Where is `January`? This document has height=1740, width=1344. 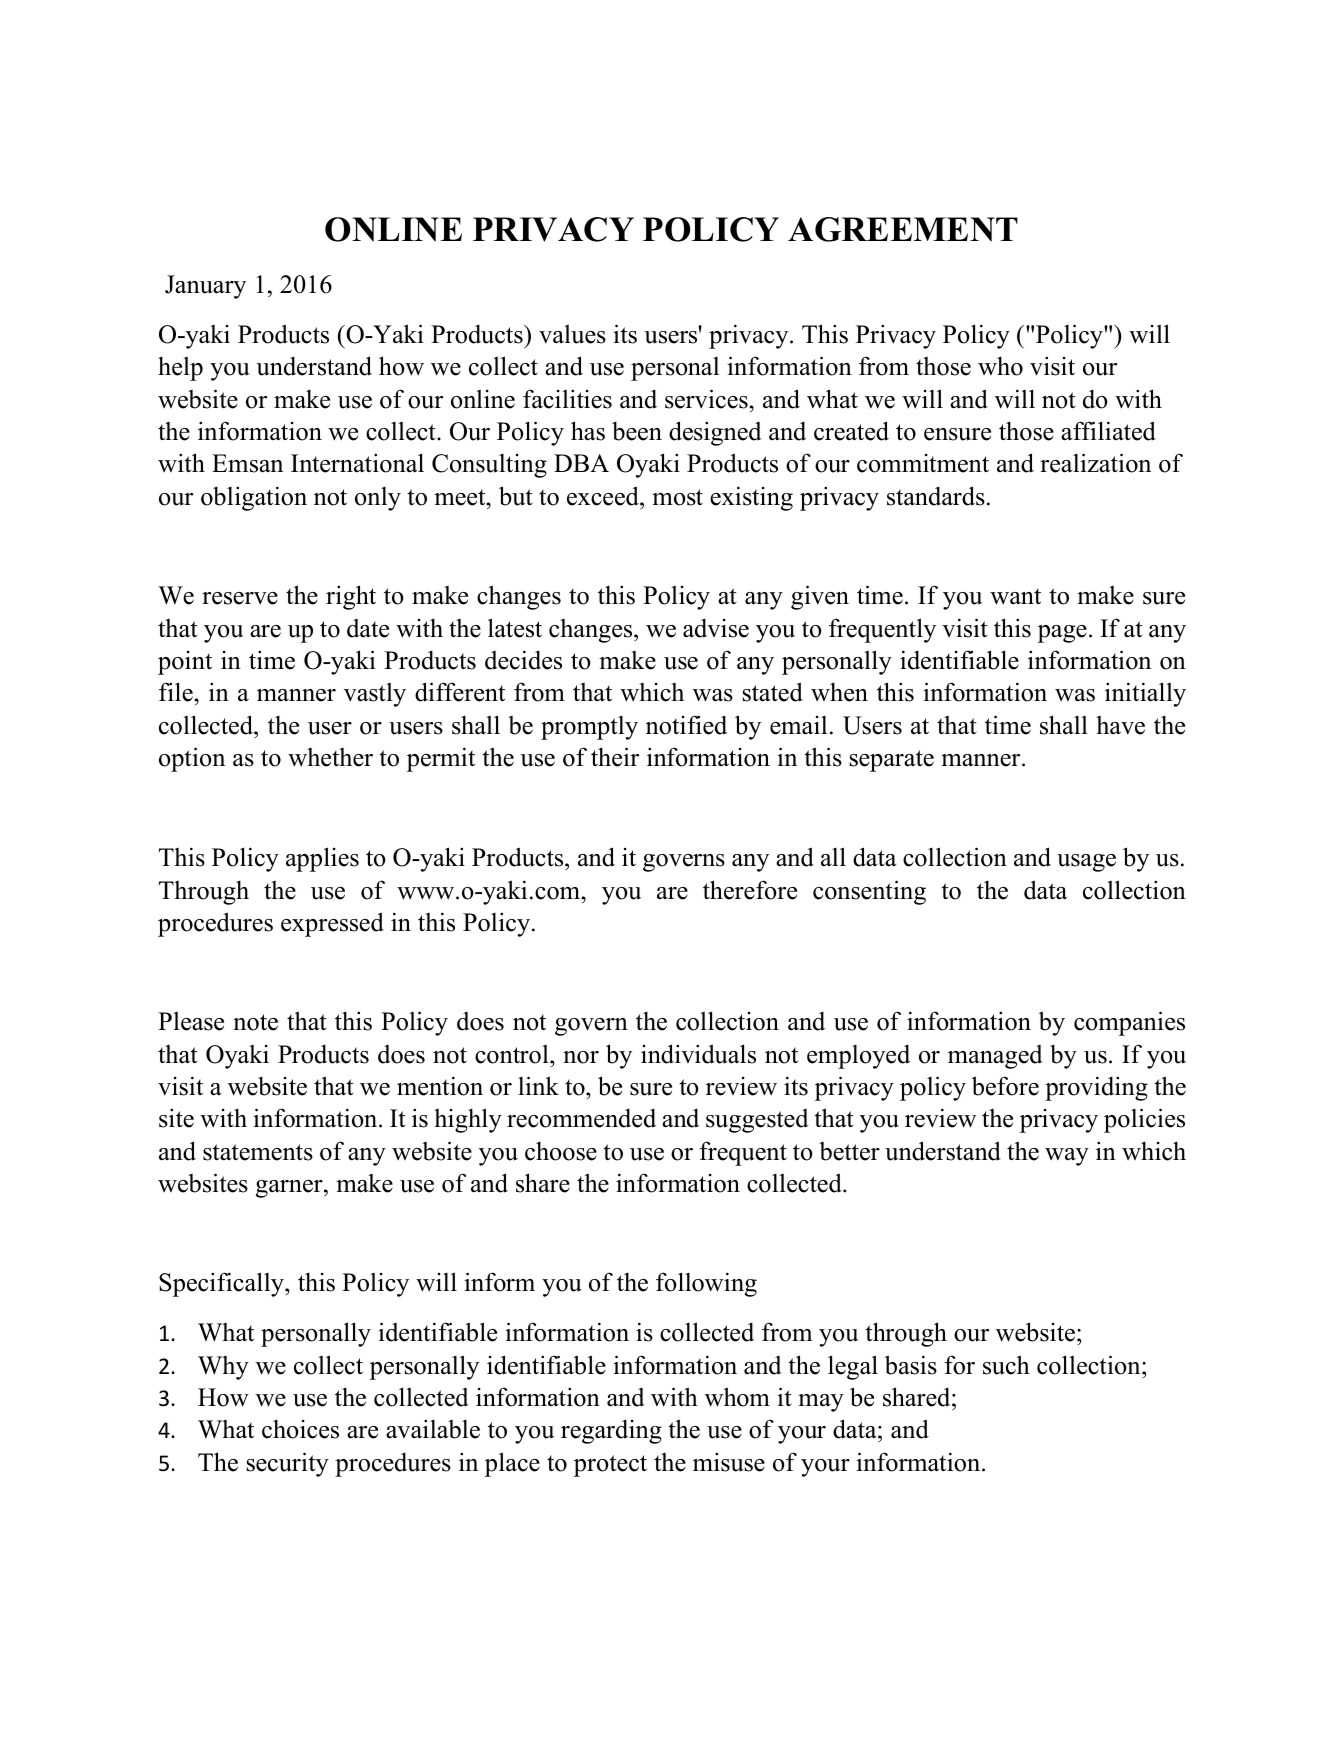 January is located at coordinates (205, 287).
